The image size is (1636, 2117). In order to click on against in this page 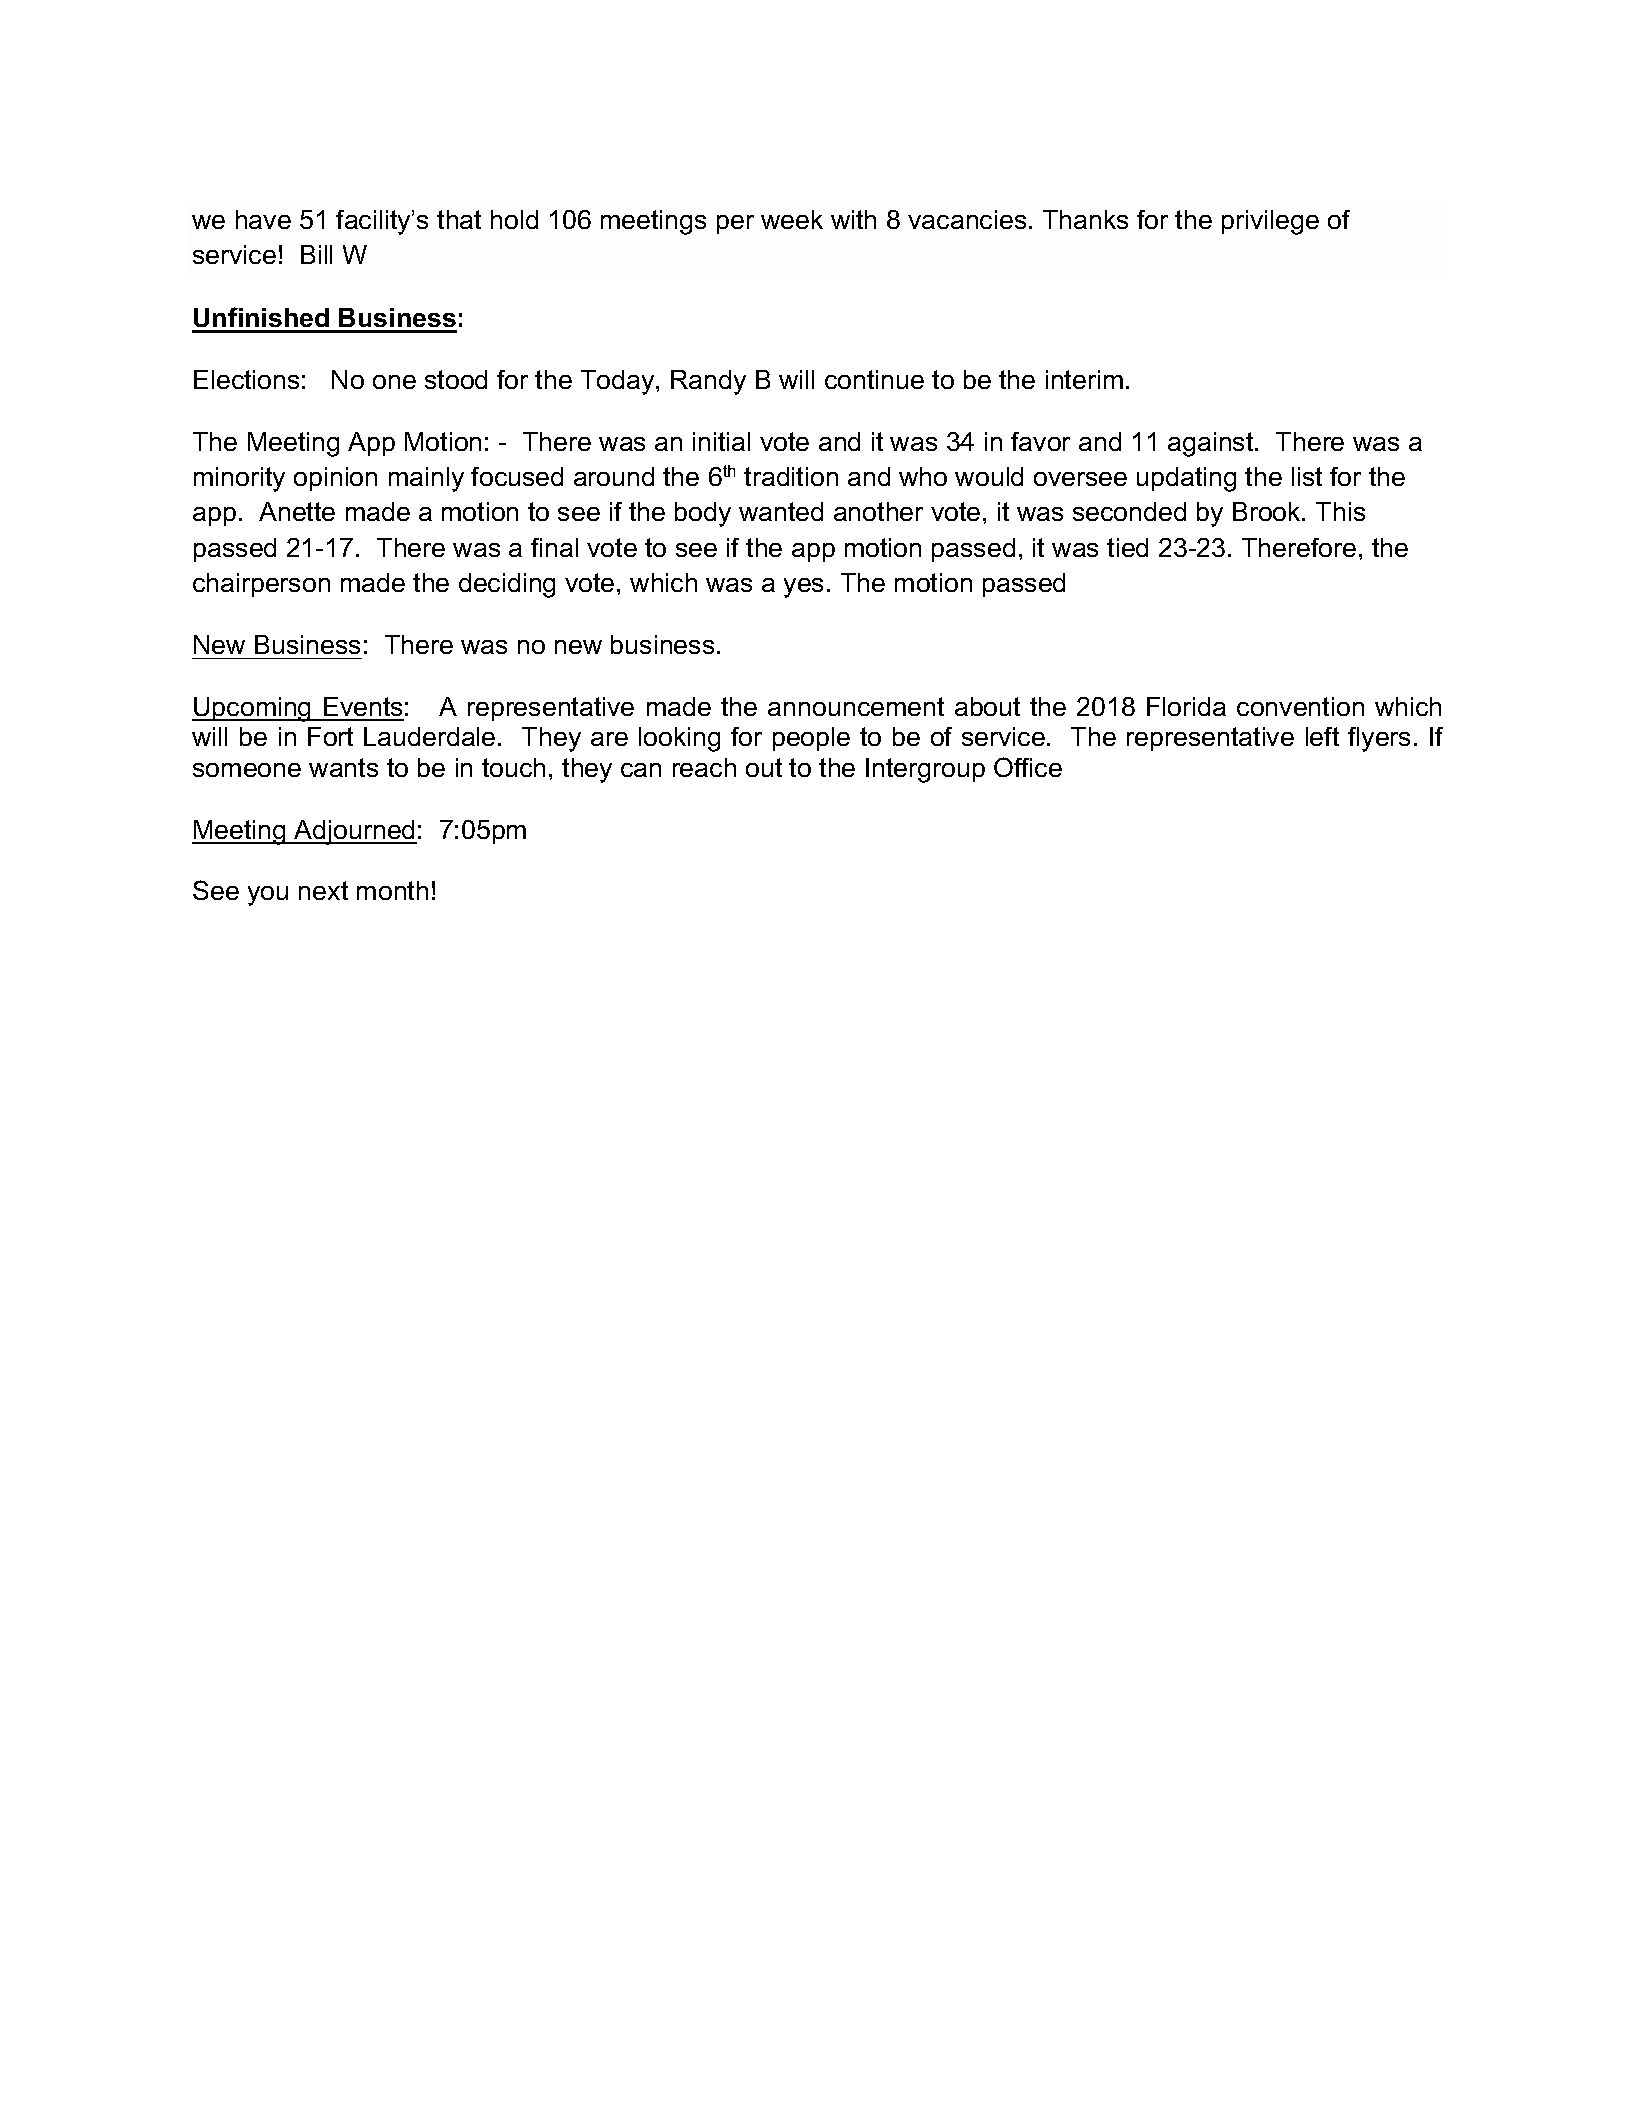, I will do `click(1212, 444)`.
